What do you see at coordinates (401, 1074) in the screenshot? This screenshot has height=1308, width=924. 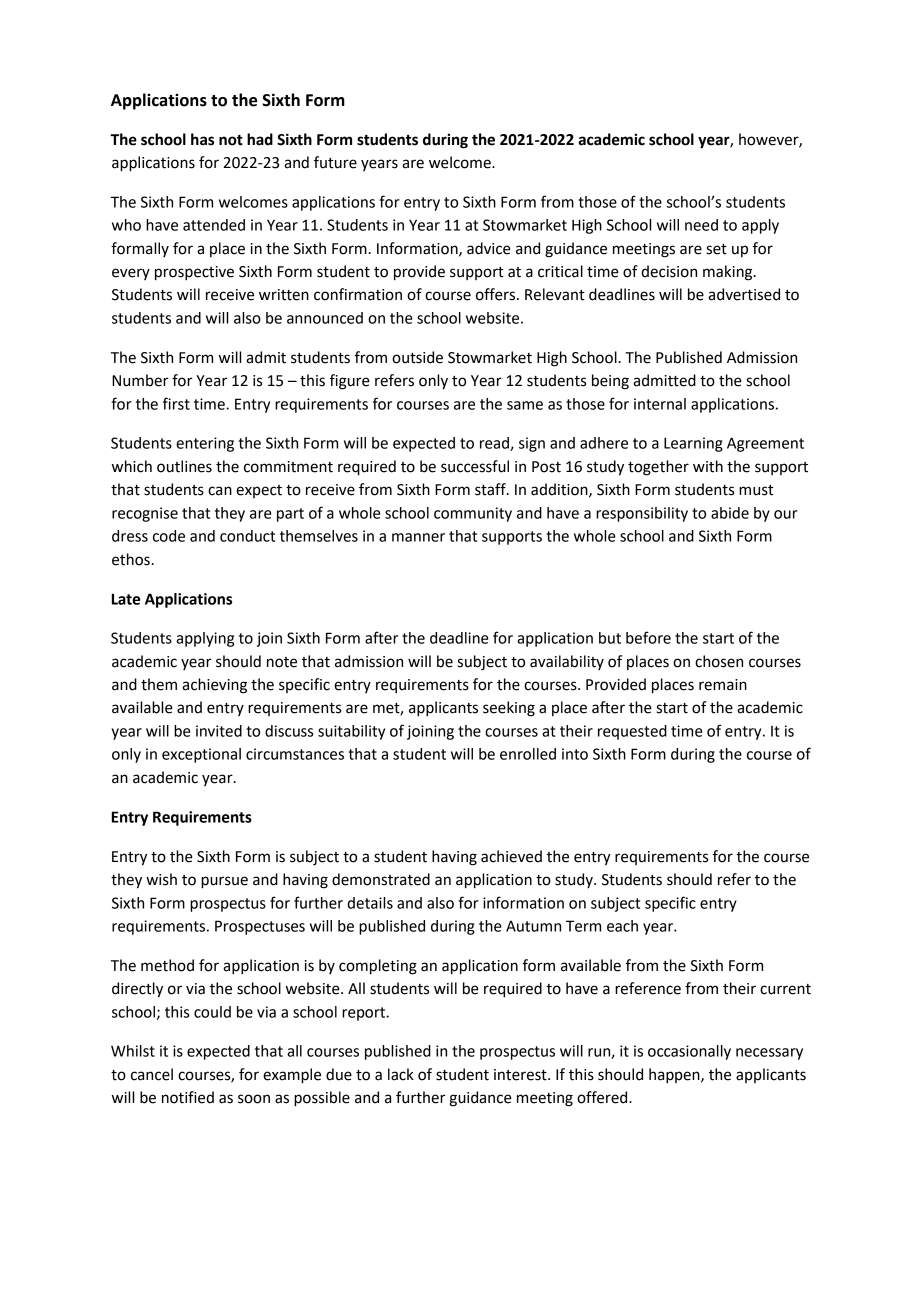 I see `lack` at bounding box center [401, 1074].
